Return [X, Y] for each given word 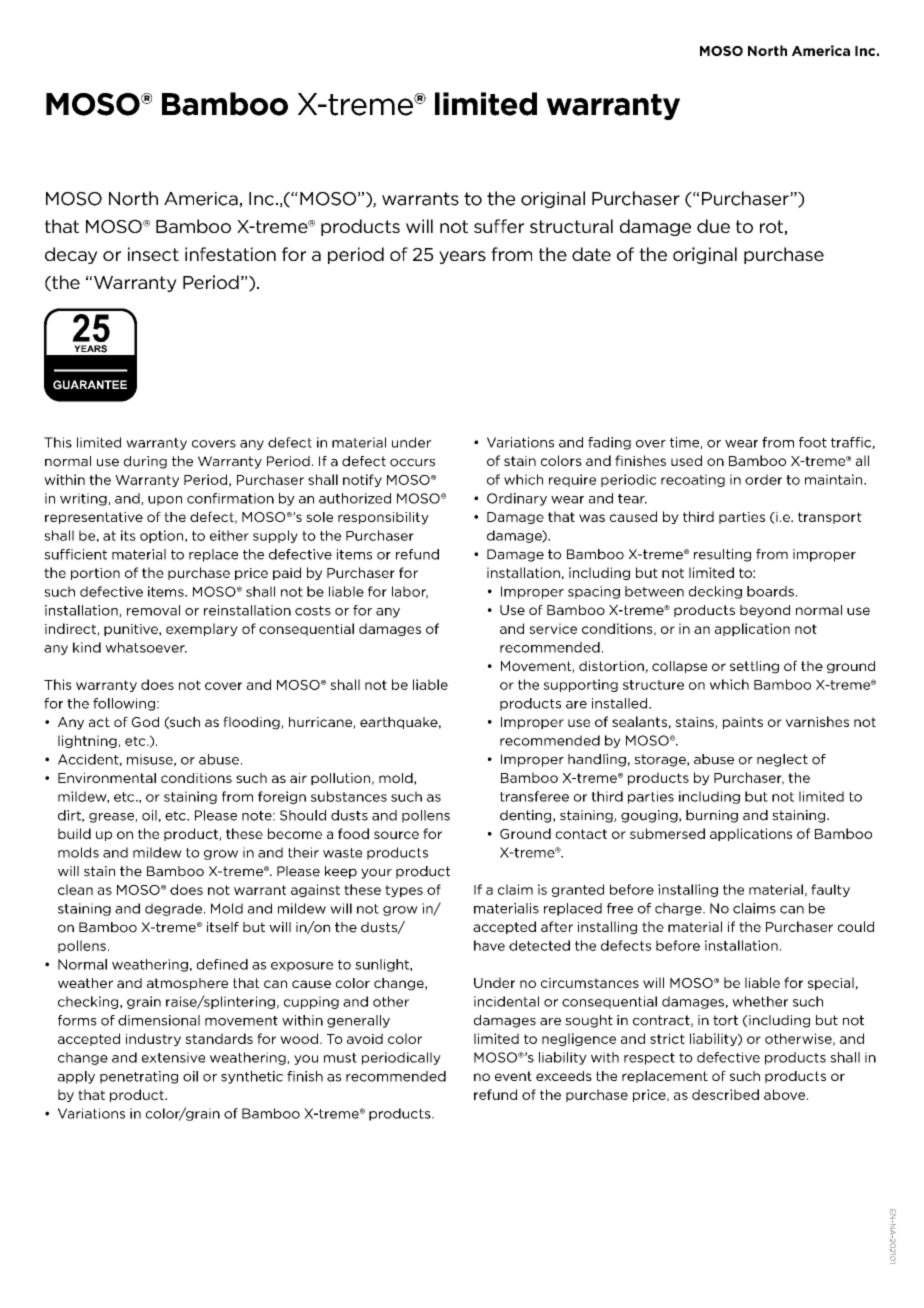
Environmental [107, 778]
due [713, 226]
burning [712, 816]
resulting [722, 555]
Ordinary [517, 499]
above [784, 1094]
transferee [534, 796]
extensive [173, 1057]
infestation [230, 254]
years [462, 257]
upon [165, 501]
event [513, 1076]
